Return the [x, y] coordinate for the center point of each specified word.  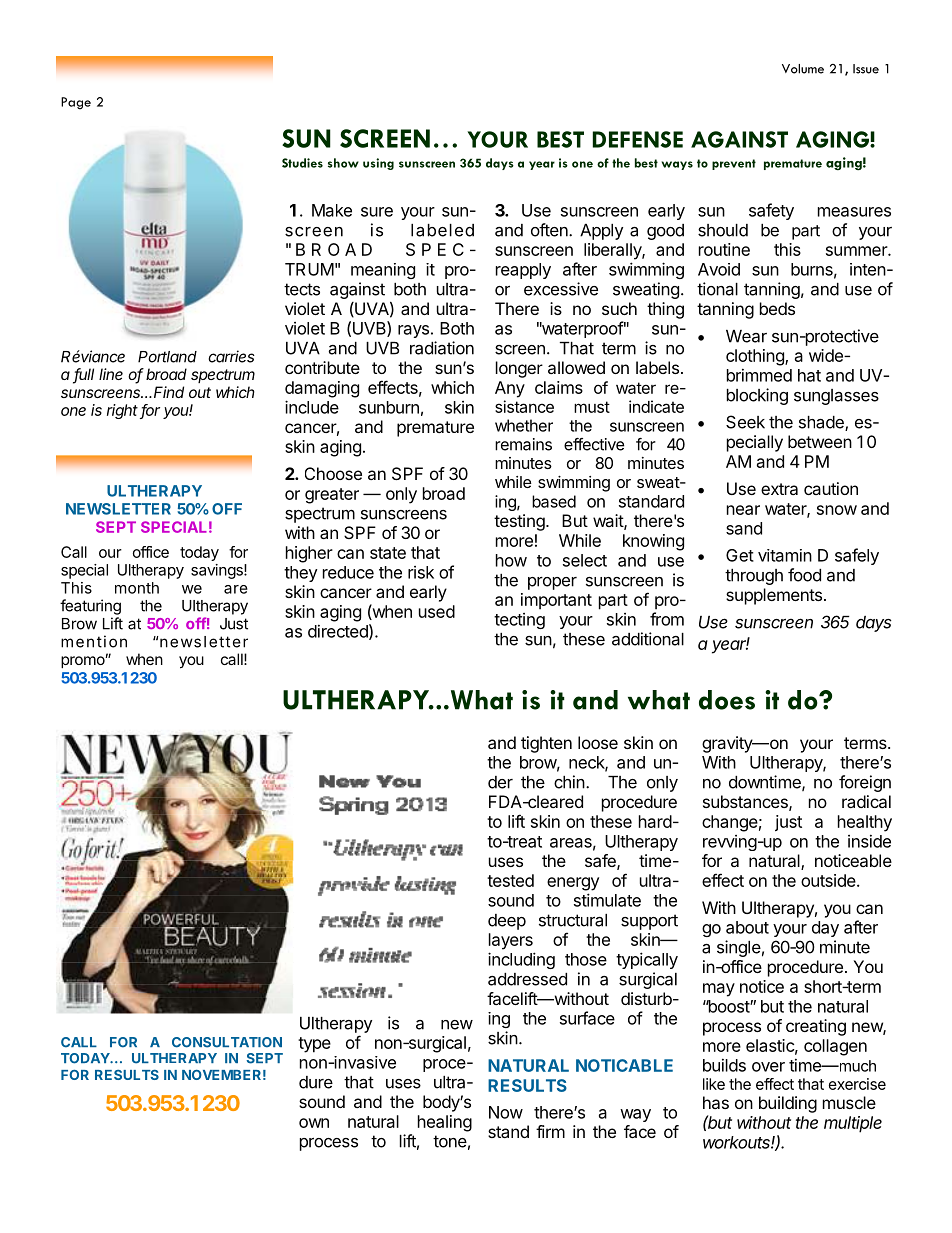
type [314, 1045]
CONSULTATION [227, 1042]
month [137, 588]
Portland [167, 357]
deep [507, 922]
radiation [442, 348]
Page [76, 103]
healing [445, 1123]
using [378, 164]
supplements [774, 596]
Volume [803, 69]
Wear [746, 336]
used [437, 611]
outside [829, 880]
